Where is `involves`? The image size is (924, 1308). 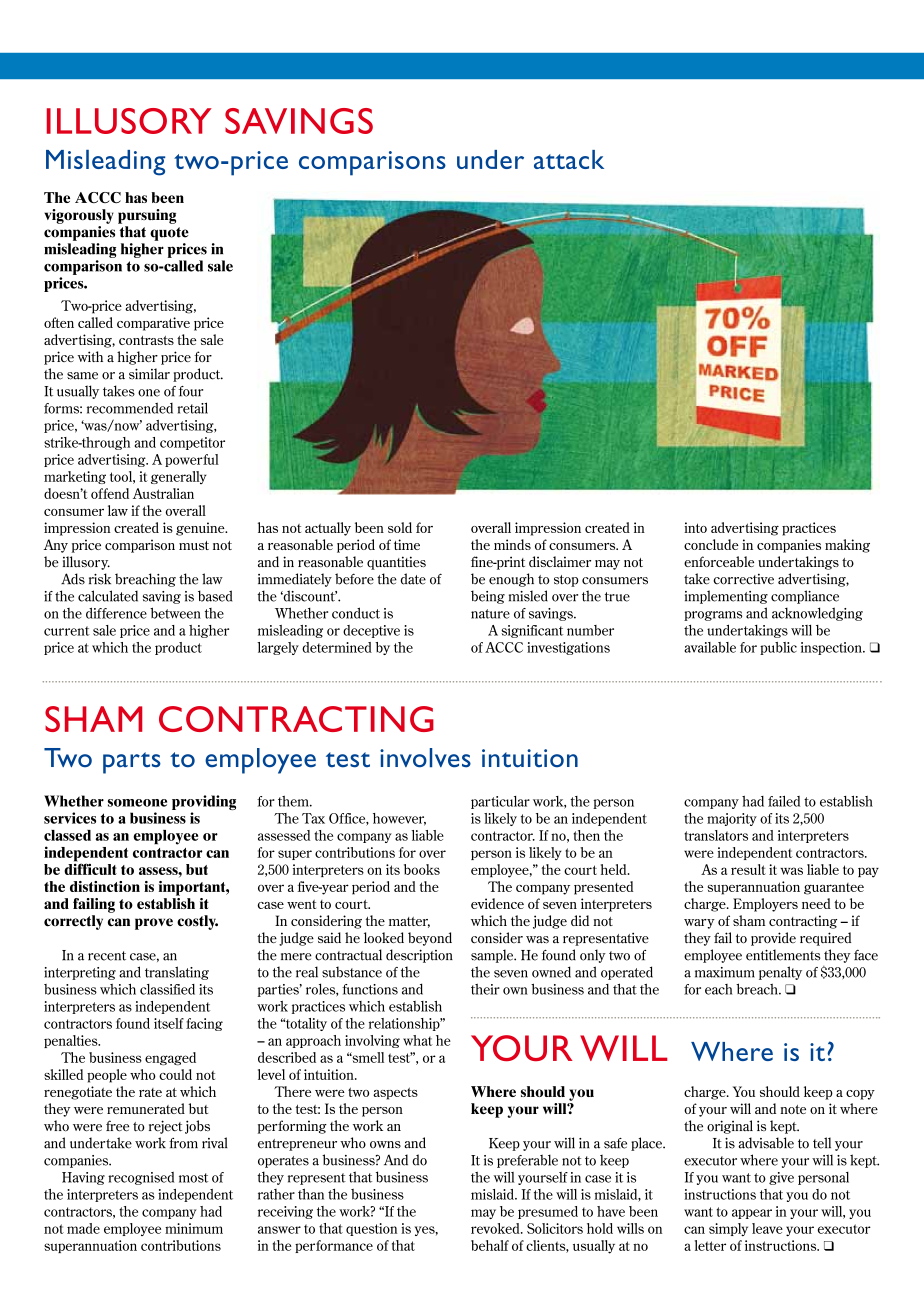
involves is located at coordinates (425, 758).
